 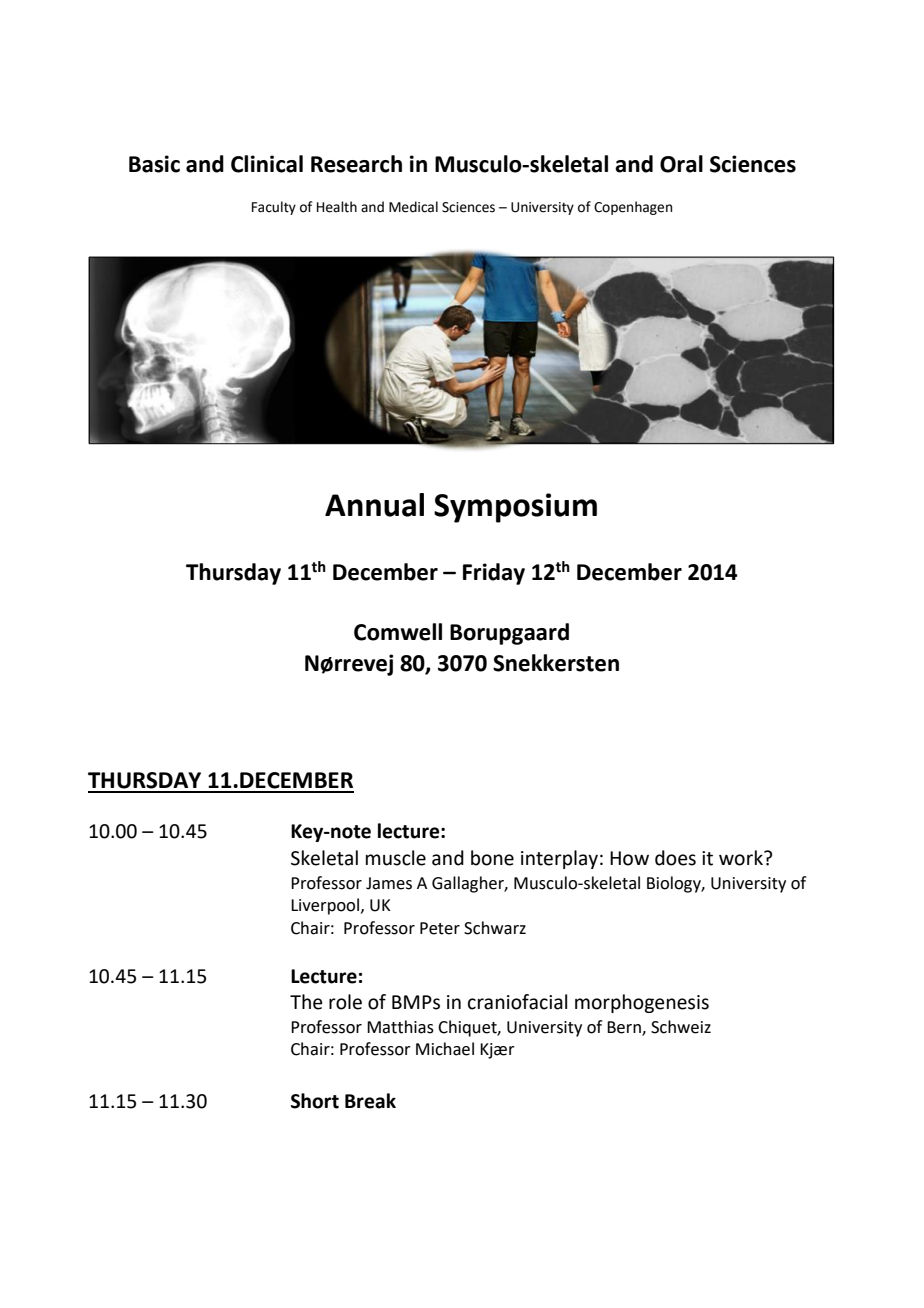 What do you see at coordinates (325, 906) in the page?
I see `Liverpool` at bounding box center [325, 906].
